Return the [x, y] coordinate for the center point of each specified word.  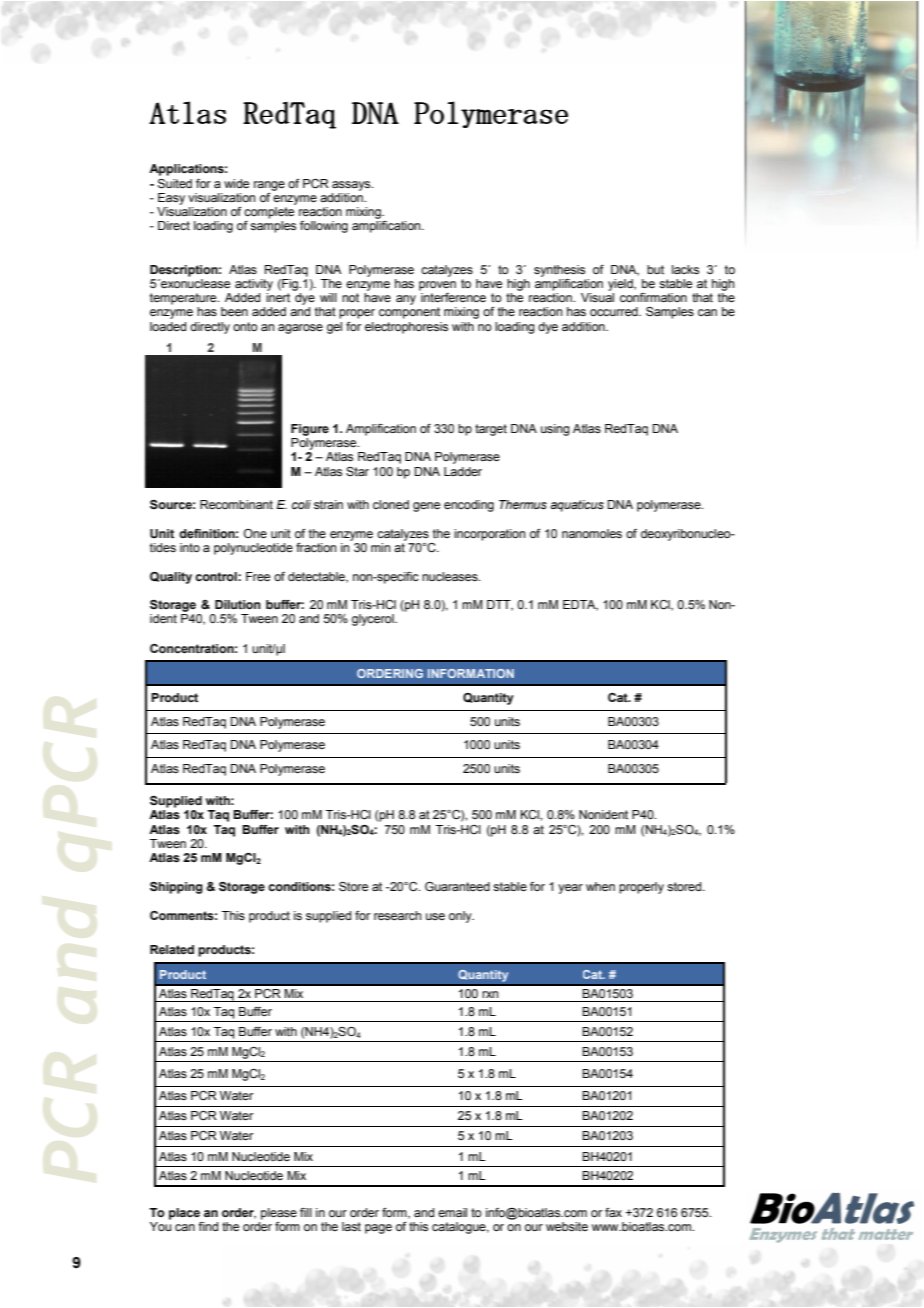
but [655, 269]
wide [236, 183]
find [208, 1226]
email [452, 1212]
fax [613, 1212]
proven [437, 286]
